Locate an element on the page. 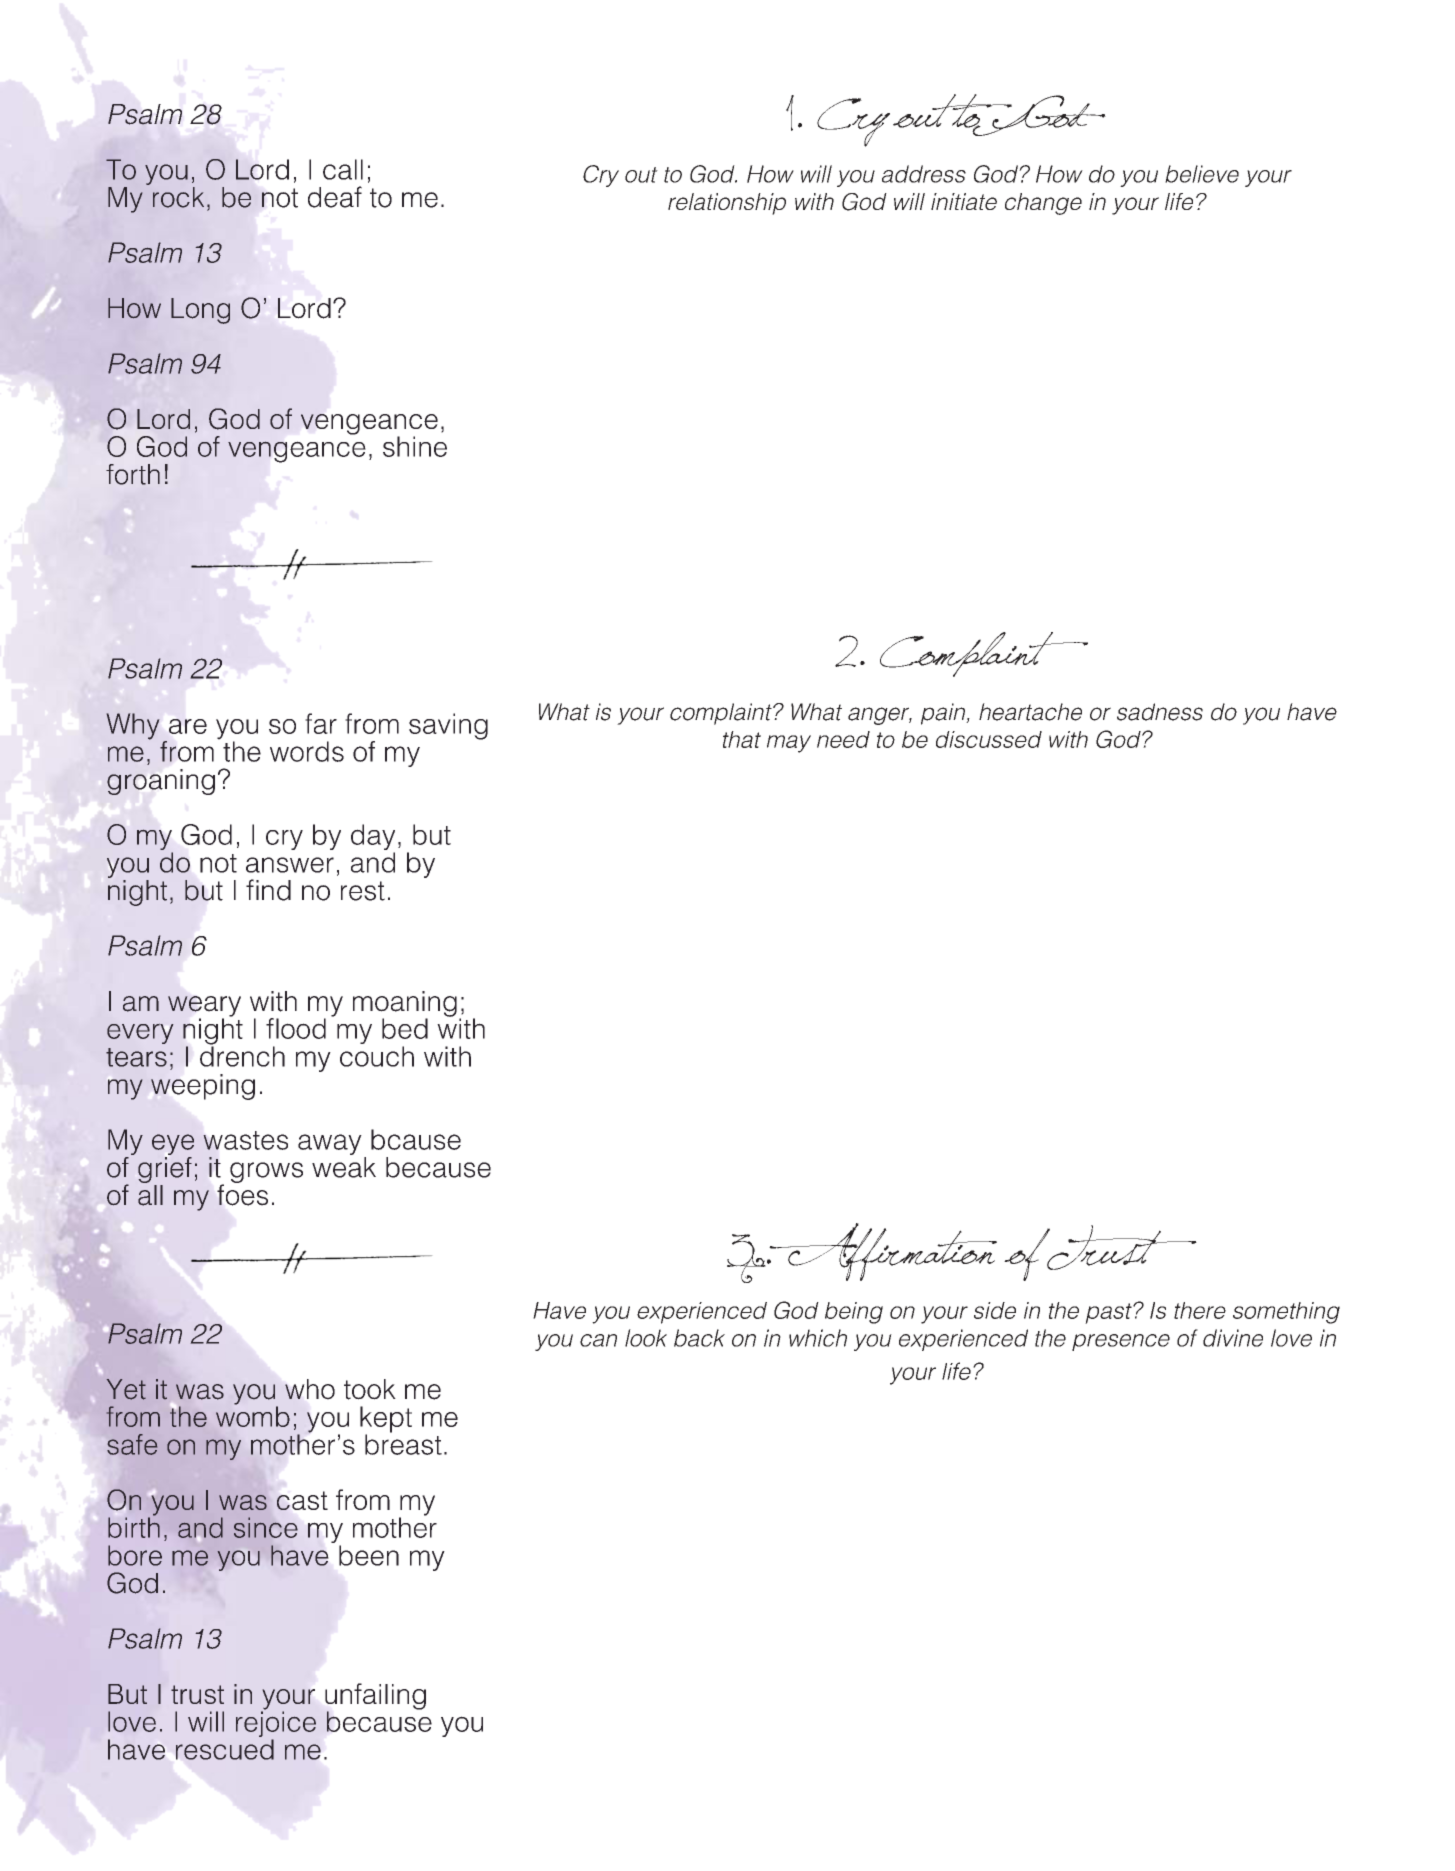 This document has height=1871, width=1455. unfailing is located at coordinates (375, 1697).
